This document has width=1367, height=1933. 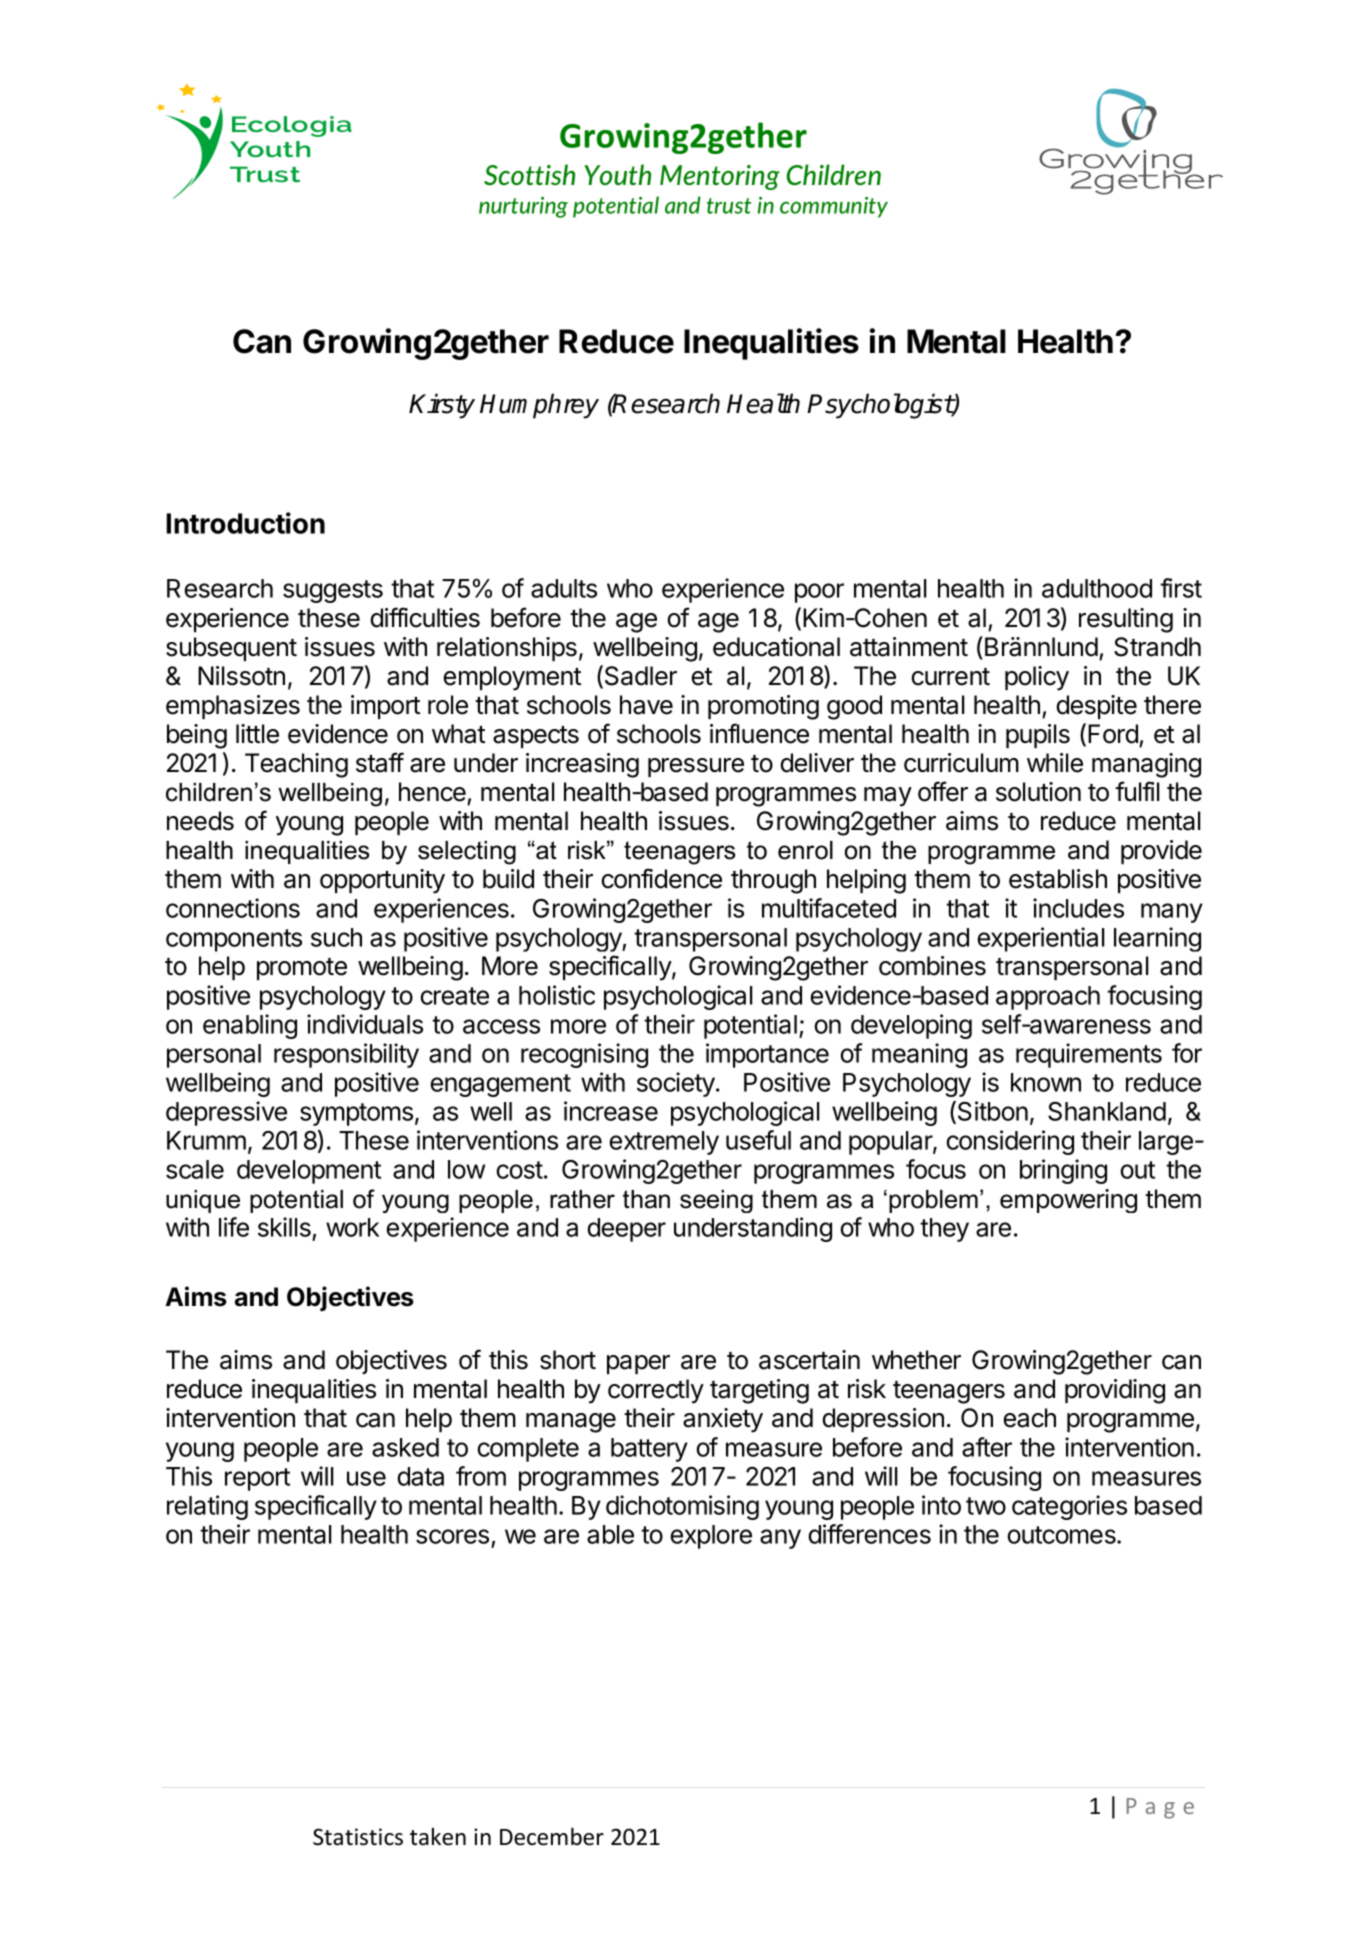 I want to click on educational, so click(x=776, y=647).
